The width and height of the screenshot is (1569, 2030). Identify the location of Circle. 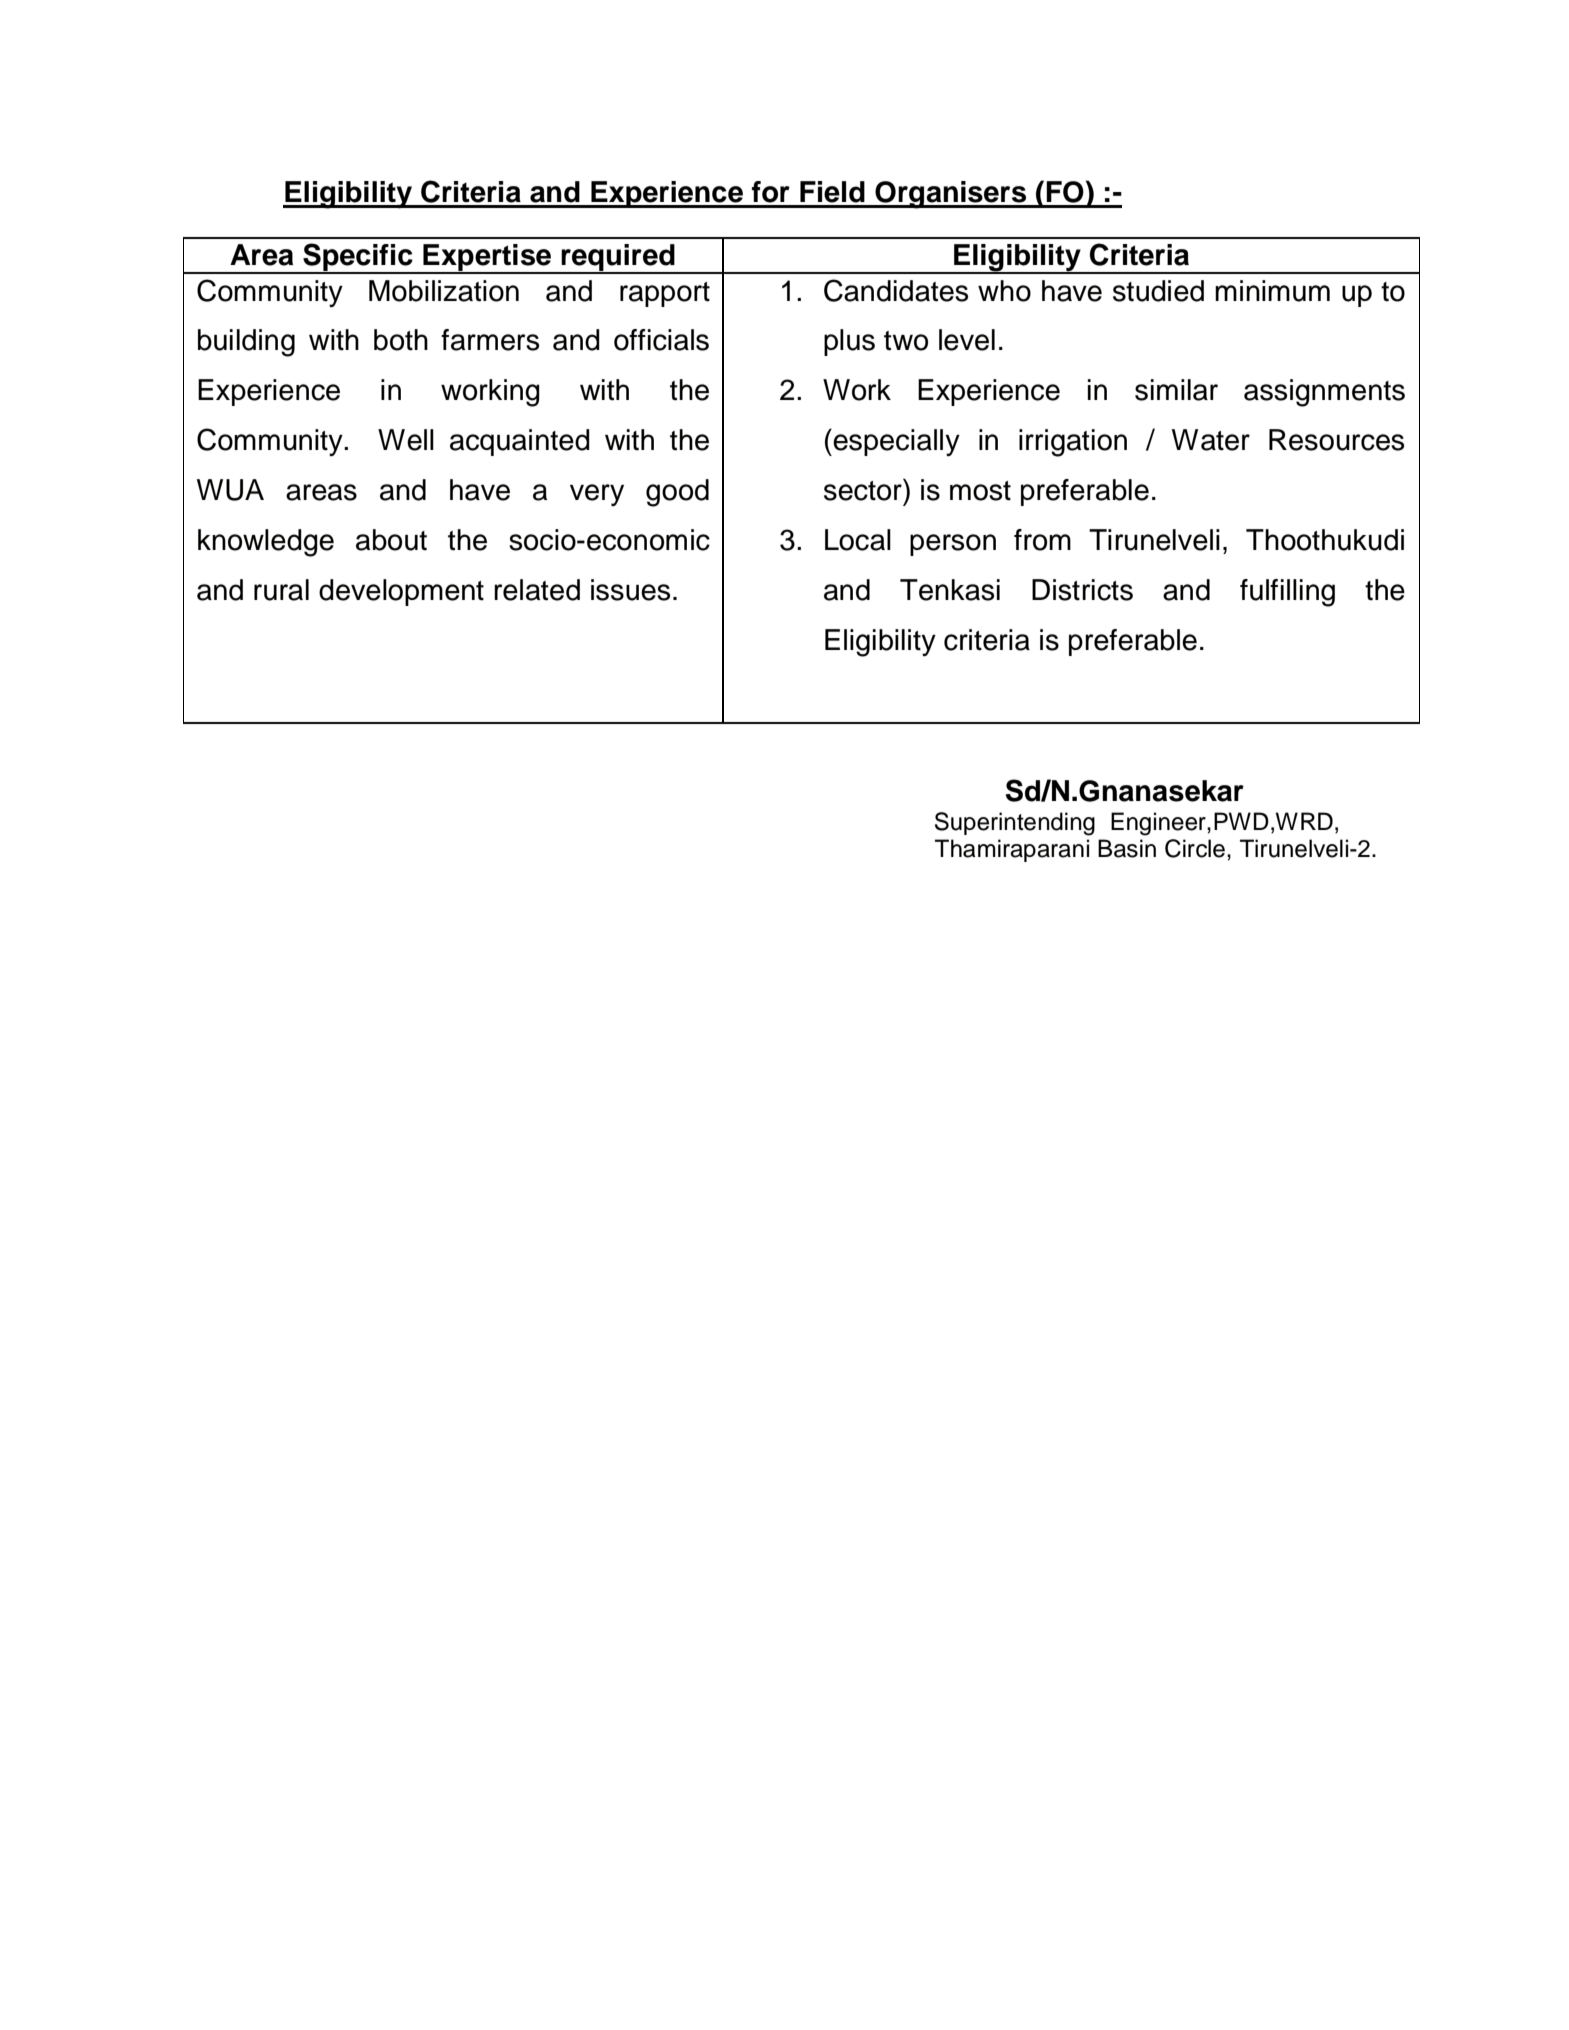
(1195, 848).
